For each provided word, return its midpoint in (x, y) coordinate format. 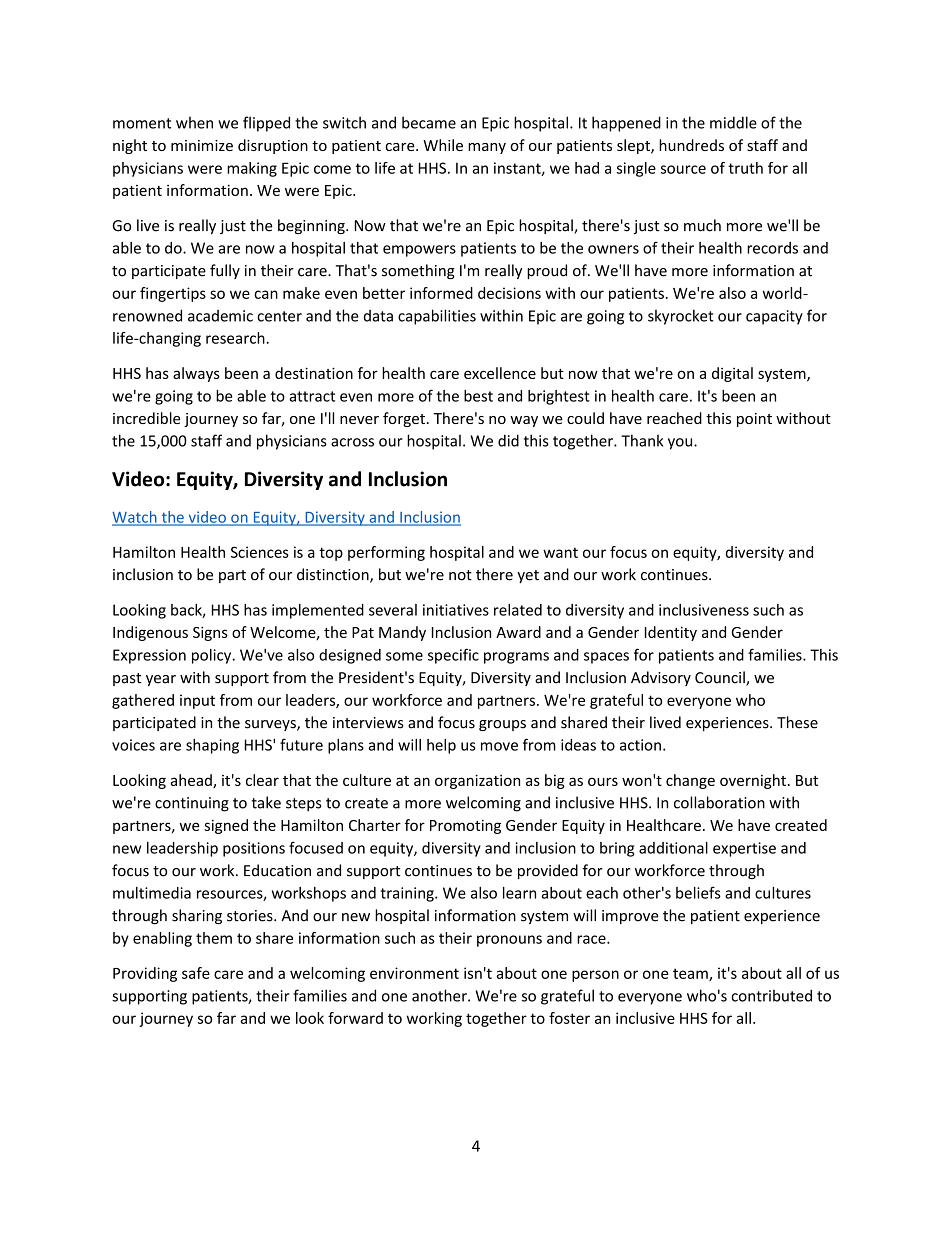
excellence (500, 373)
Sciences (260, 552)
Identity (671, 633)
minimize (202, 145)
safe (196, 973)
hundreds (691, 145)
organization (477, 781)
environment (414, 973)
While (443, 145)
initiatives (456, 610)
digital (732, 374)
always (196, 374)
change (690, 781)
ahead (192, 781)
